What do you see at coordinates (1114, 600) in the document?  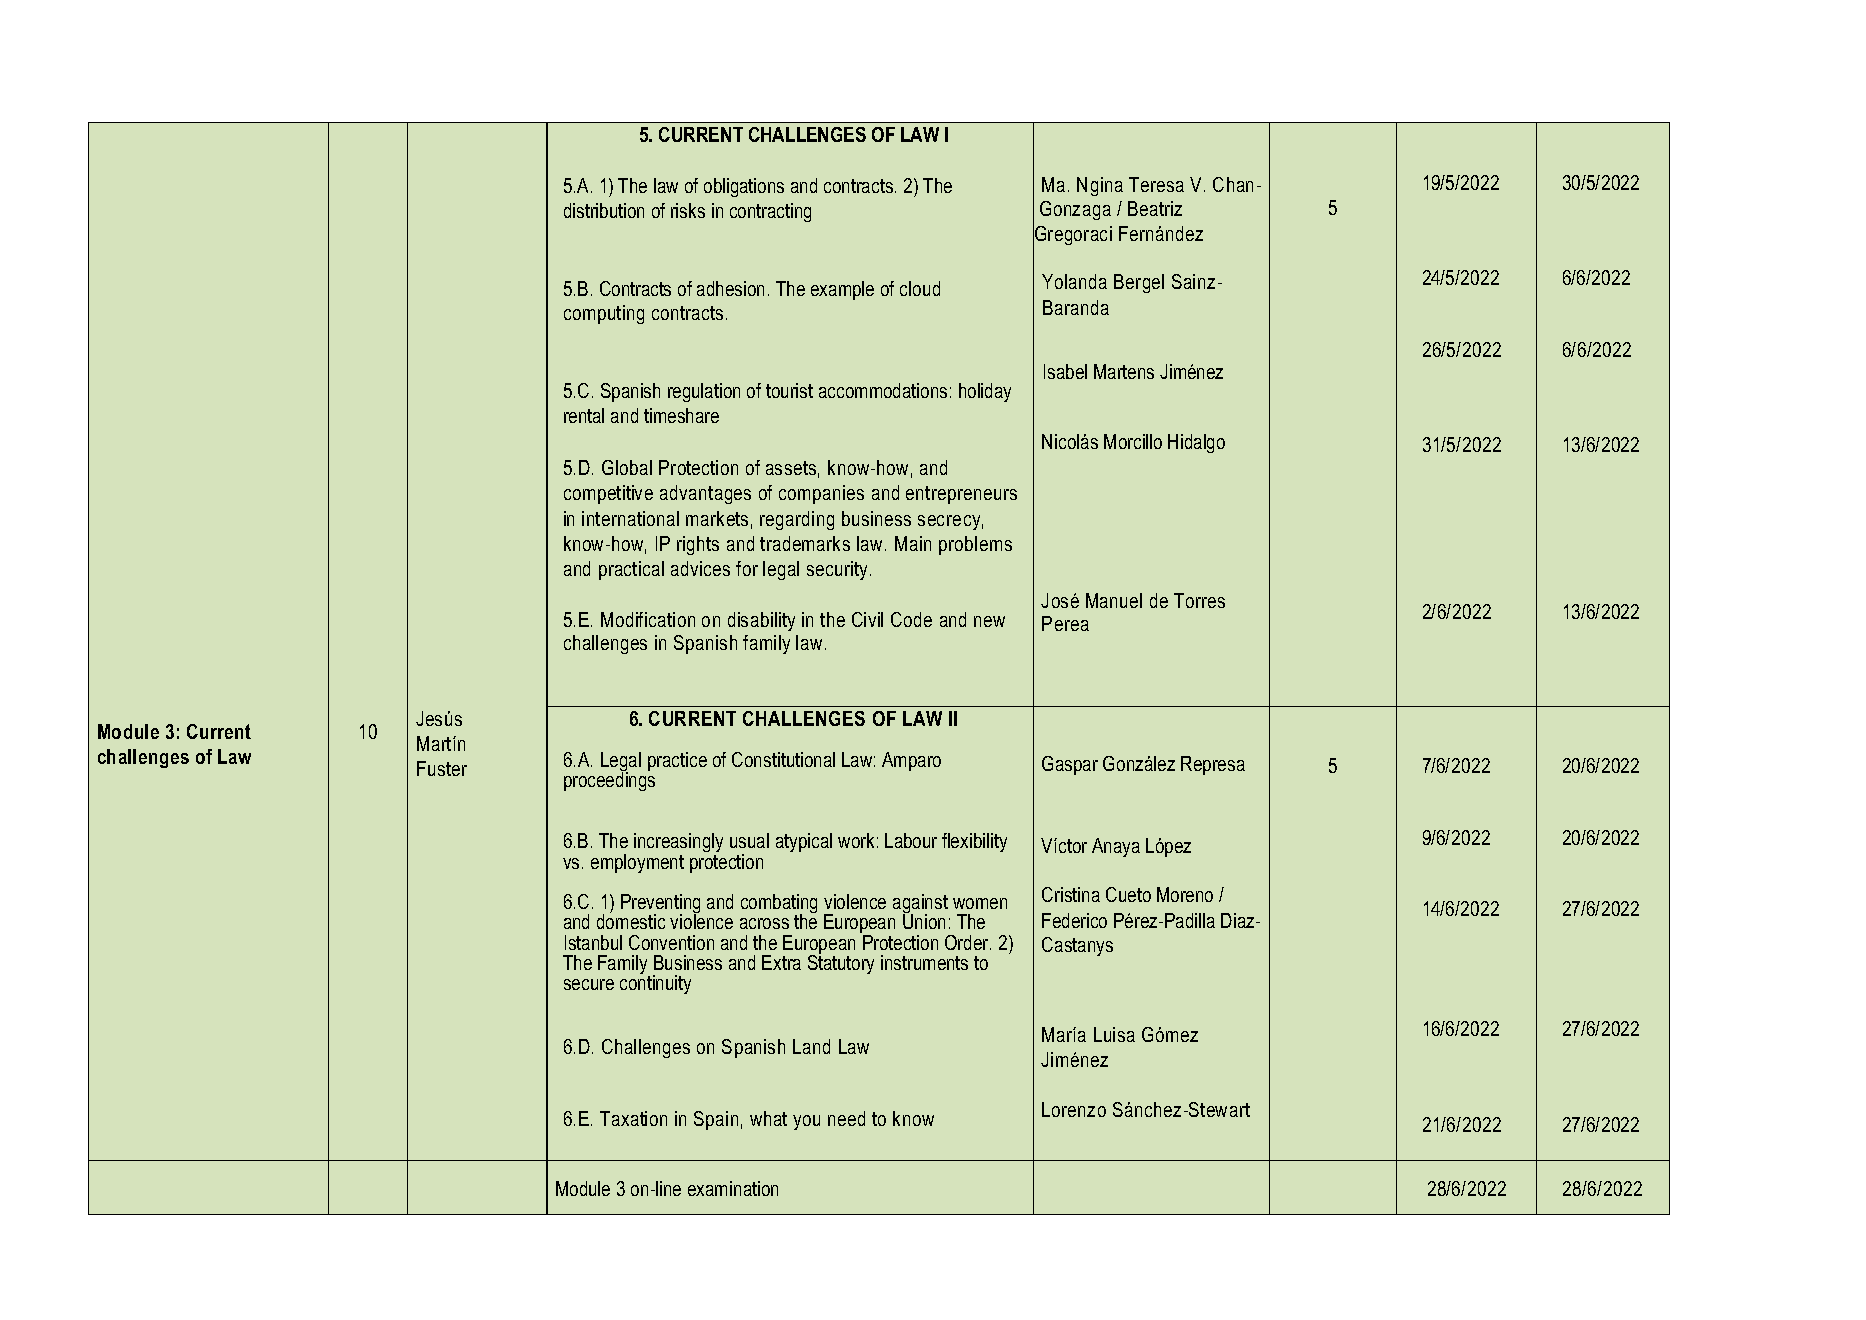 I see `Manuel` at bounding box center [1114, 600].
